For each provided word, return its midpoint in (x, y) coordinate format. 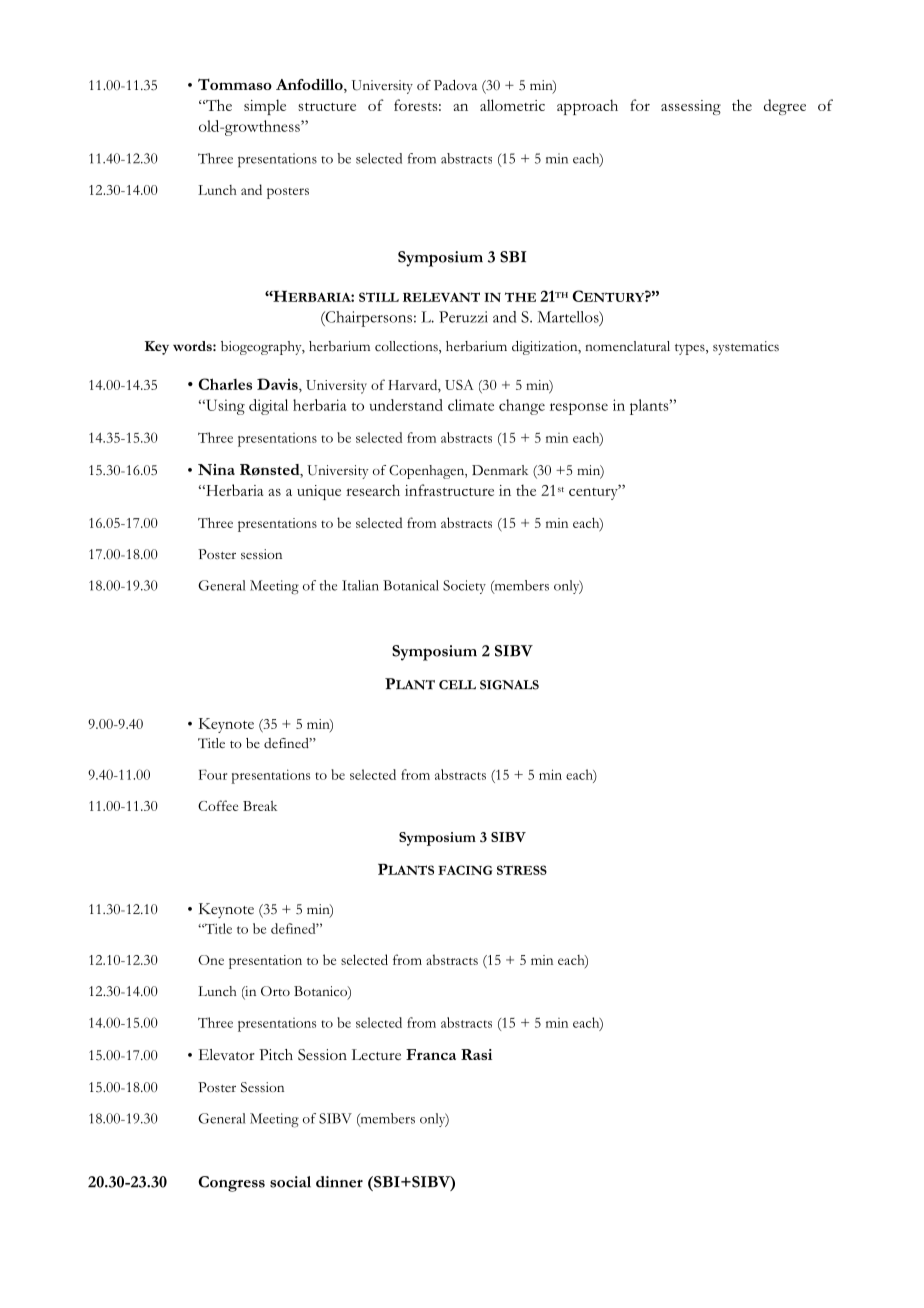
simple (265, 107)
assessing (691, 107)
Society (464, 587)
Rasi (476, 1054)
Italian (360, 585)
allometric (512, 105)
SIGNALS (509, 685)
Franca (431, 1054)
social (290, 1182)
